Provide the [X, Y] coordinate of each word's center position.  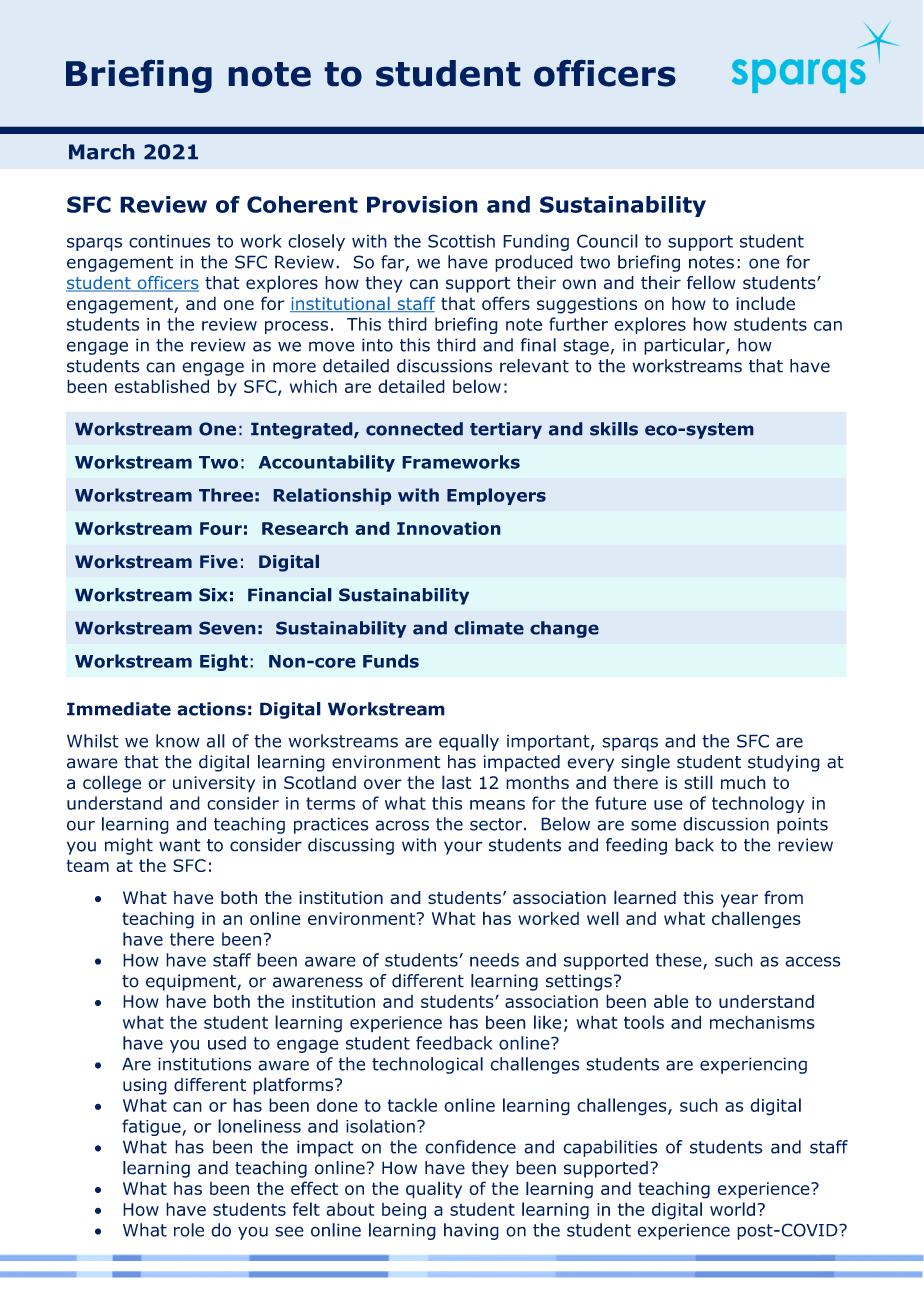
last [456, 782]
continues [169, 241]
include [765, 303]
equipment [192, 982]
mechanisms [762, 1022]
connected [414, 429]
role [189, 1230]
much [743, 782]
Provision [422, 204]
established [162, 386]
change [564, 629]
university [214, 784]
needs [494, 960]
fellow [711, 282]
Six [213, 595]
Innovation [449, 528]
